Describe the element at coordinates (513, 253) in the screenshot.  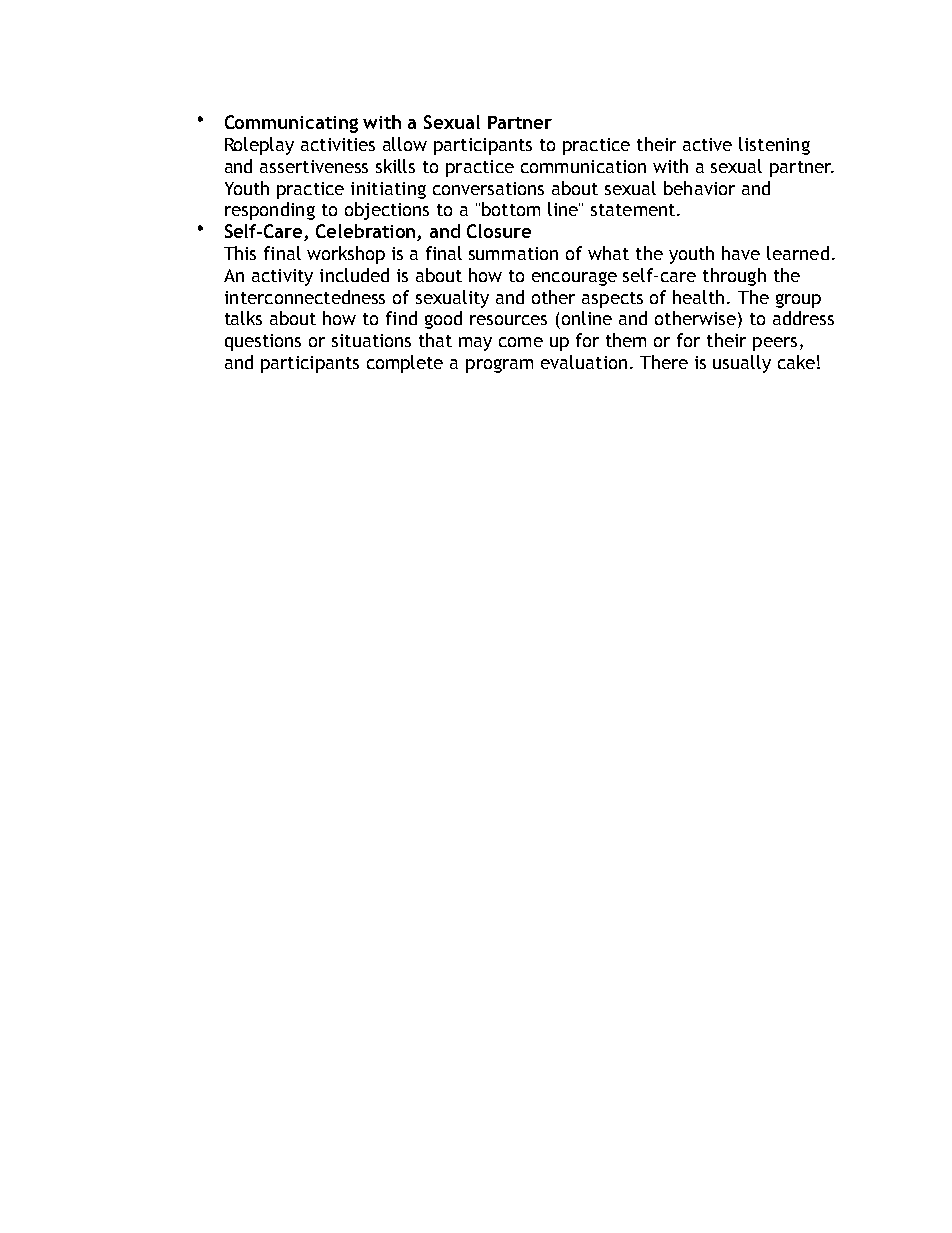
I see `summation` at that location.
